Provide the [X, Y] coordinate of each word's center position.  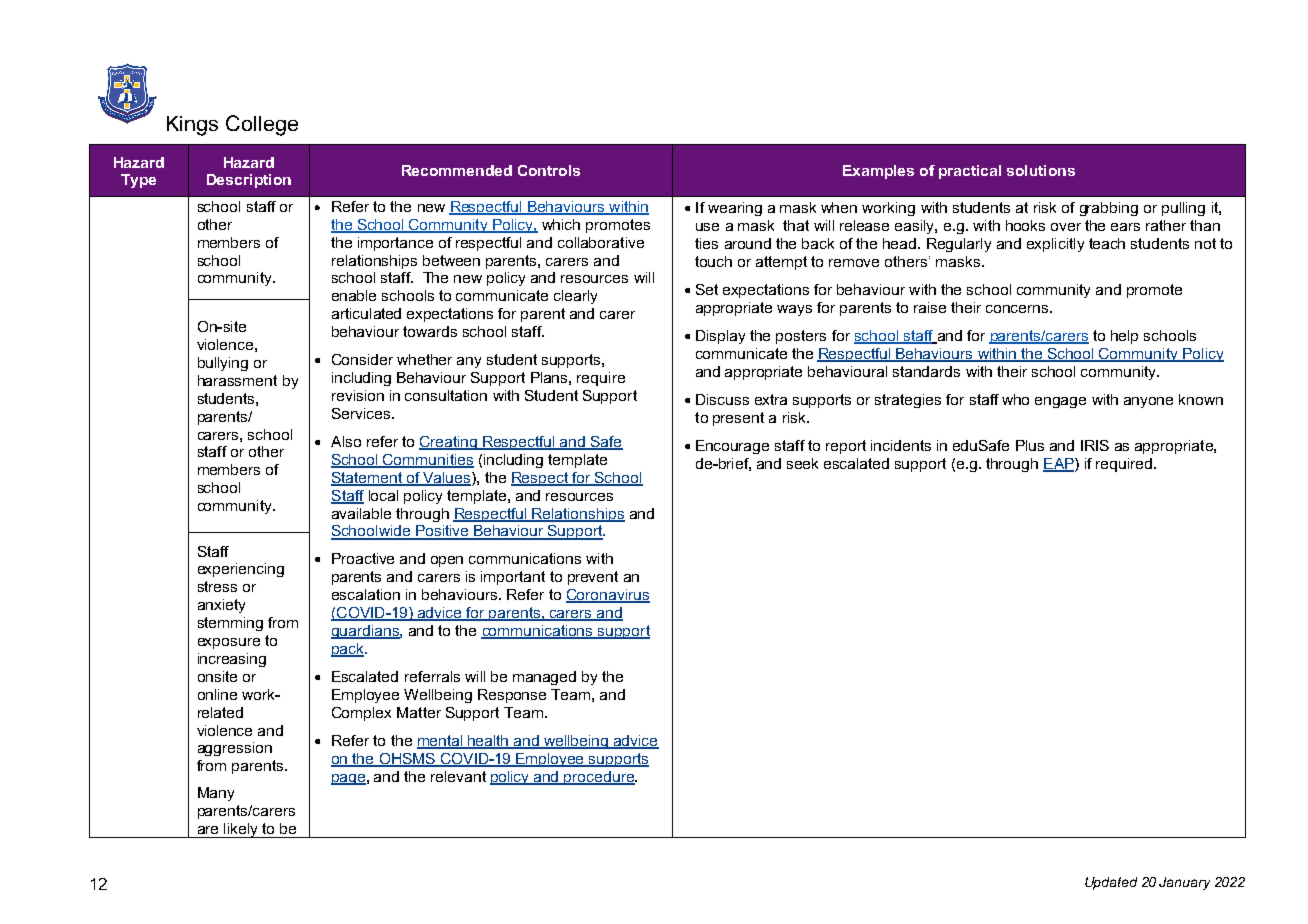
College [262, 125]
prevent [593, 578]
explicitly [1055, 245]
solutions [1041, 170]
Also [346, 441]
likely [241, 830]
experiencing [241, 570]
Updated [1111, 883]
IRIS [1095, 445]
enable [354, 295]
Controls [549, 170]
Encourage [732, 447]
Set [707, 289]
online [217, 694]
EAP [1059, 464]
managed [544, 678]
